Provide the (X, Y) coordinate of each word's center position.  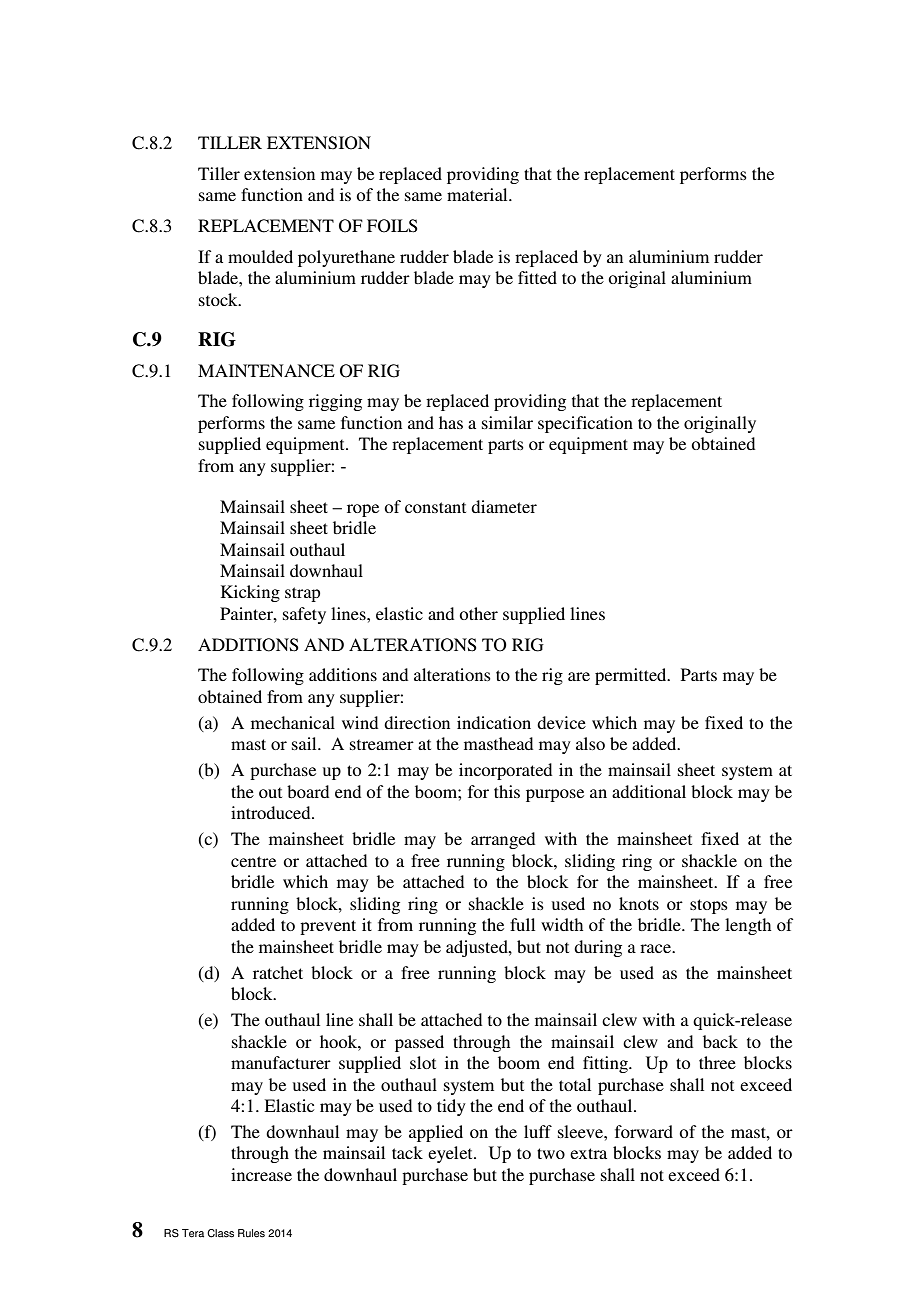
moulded (260, 256)
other (478, 613)
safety (304, 615)
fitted (537, 277)
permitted (632, 676)
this (507, 791)
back (720, 1041)
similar (507, 422)
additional (649, 791)
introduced (272, 812)
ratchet (278, 972)
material (478, 194)
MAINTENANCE (266, 371)
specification (585, 424)
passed (419, 1043)
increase (261, 1174)
